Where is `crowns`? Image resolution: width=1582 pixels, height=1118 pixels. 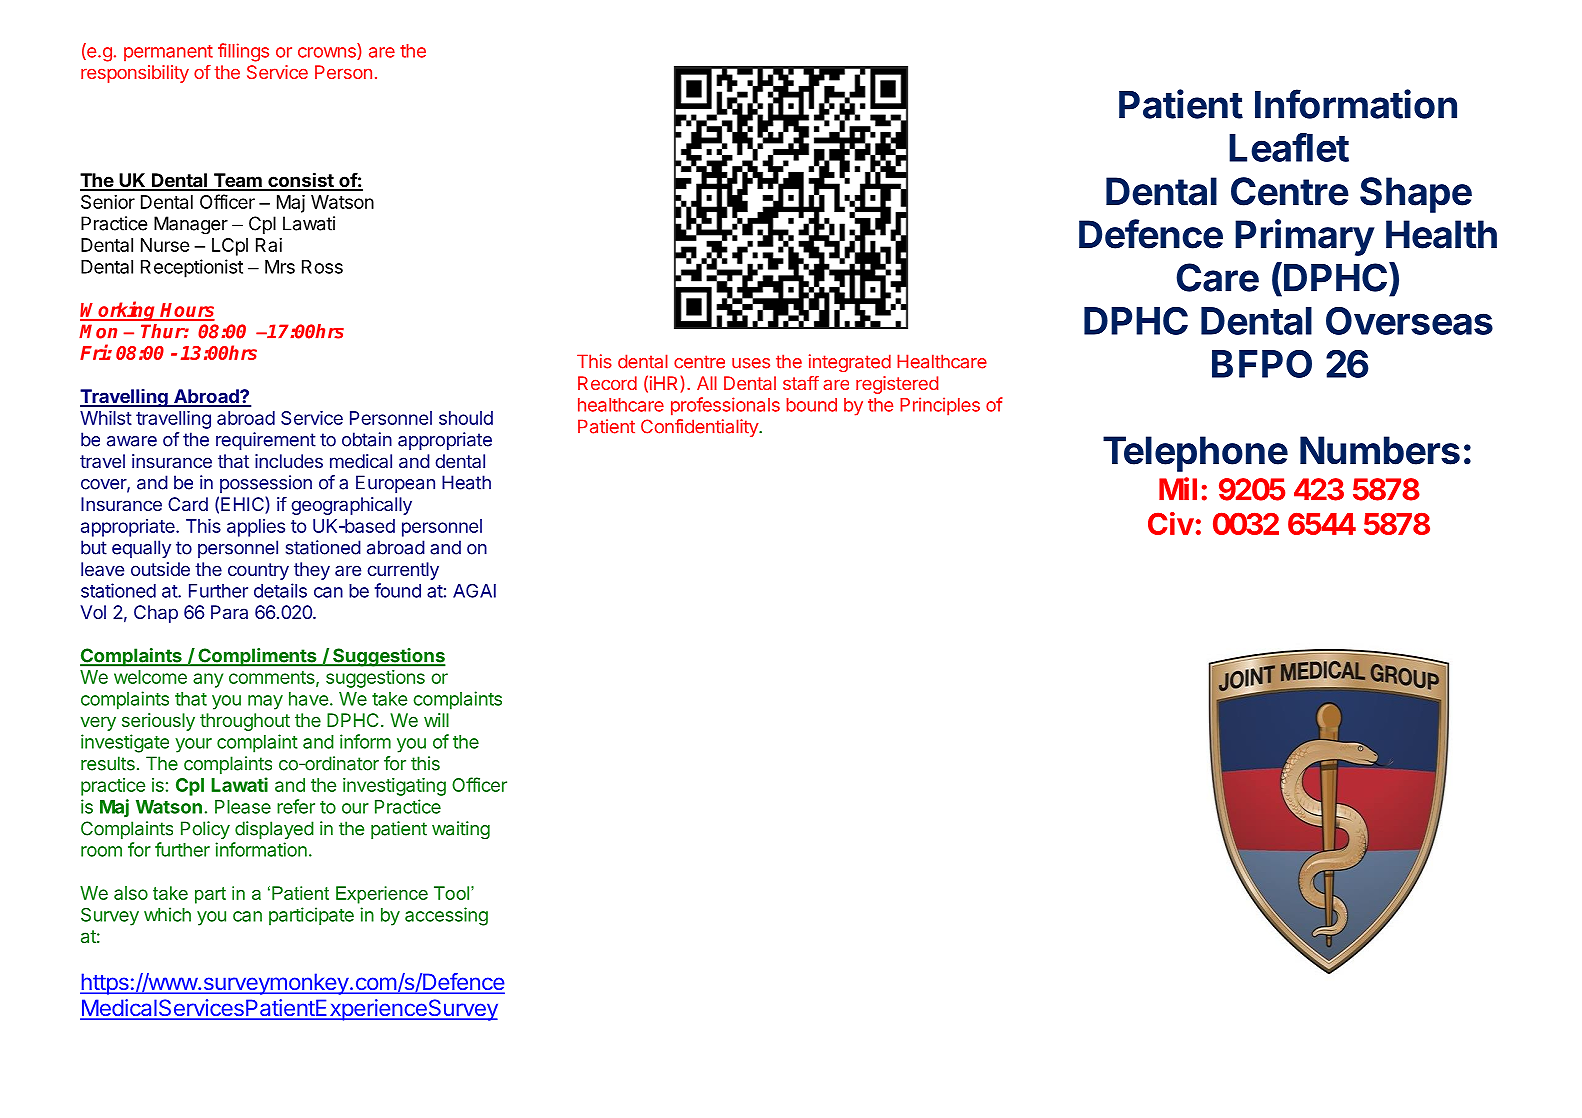 crowns is located at coordinates (328, 53).
